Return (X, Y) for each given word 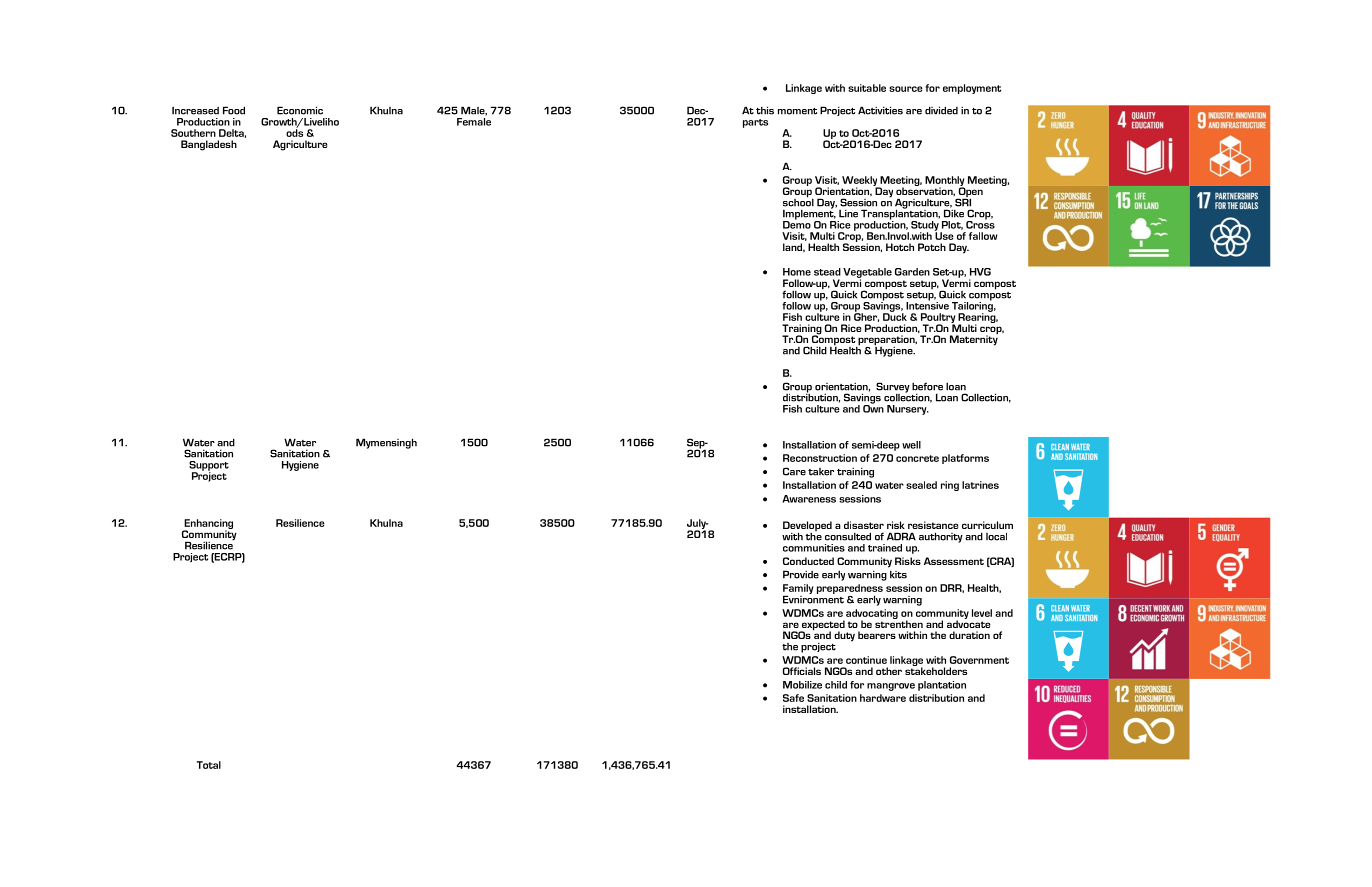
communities (814, 548)
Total (209, 765)
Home (797, 272)
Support (209, 467)
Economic (300, 110)
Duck (895, 316)
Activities (880, 110)
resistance (933, 525)
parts (755, 123)
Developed (807, 527)
